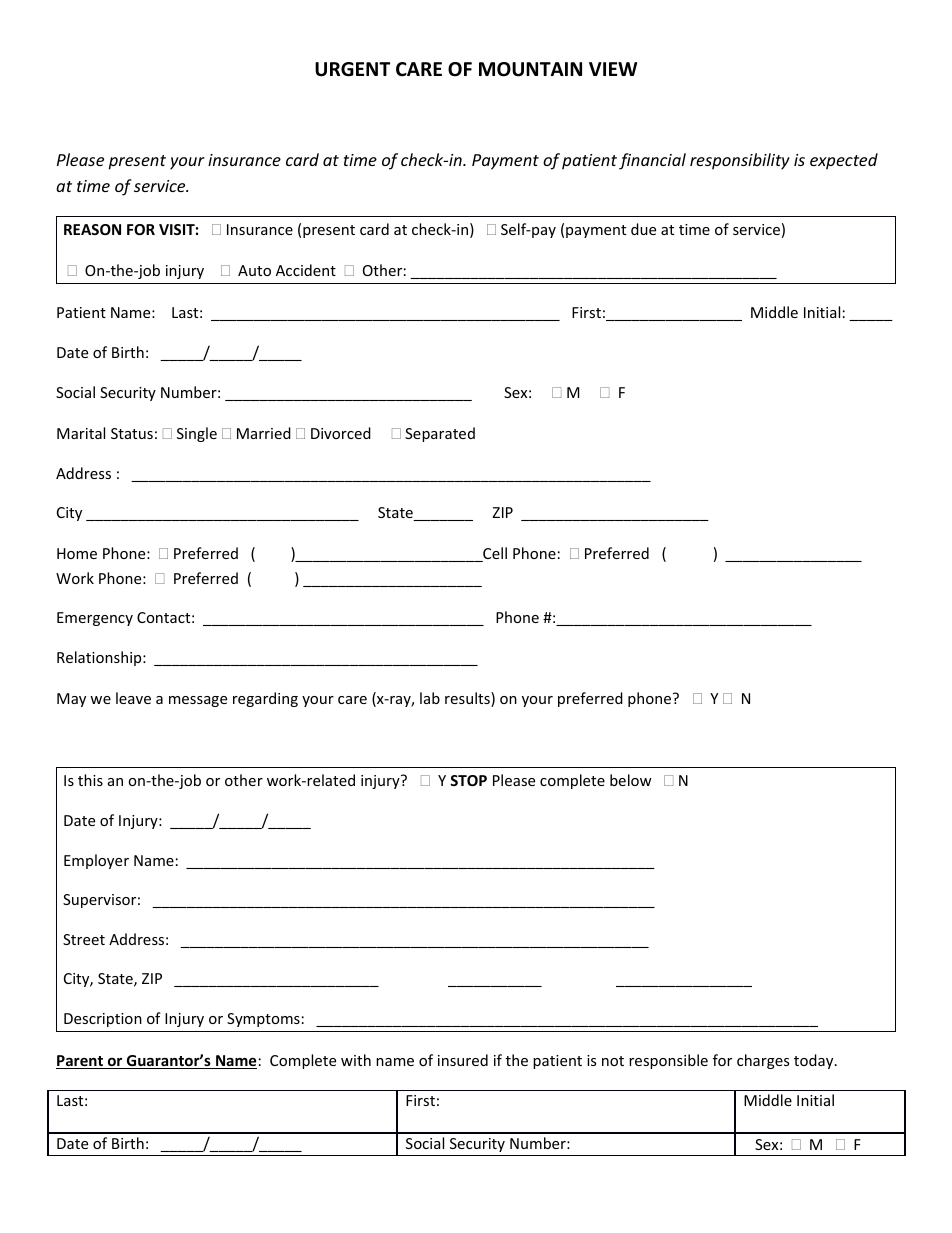 This page has height=1233, width=952. What do you see at coordinates (468, 699) in the page?
I see `results` at bounding box center [468, 699].
